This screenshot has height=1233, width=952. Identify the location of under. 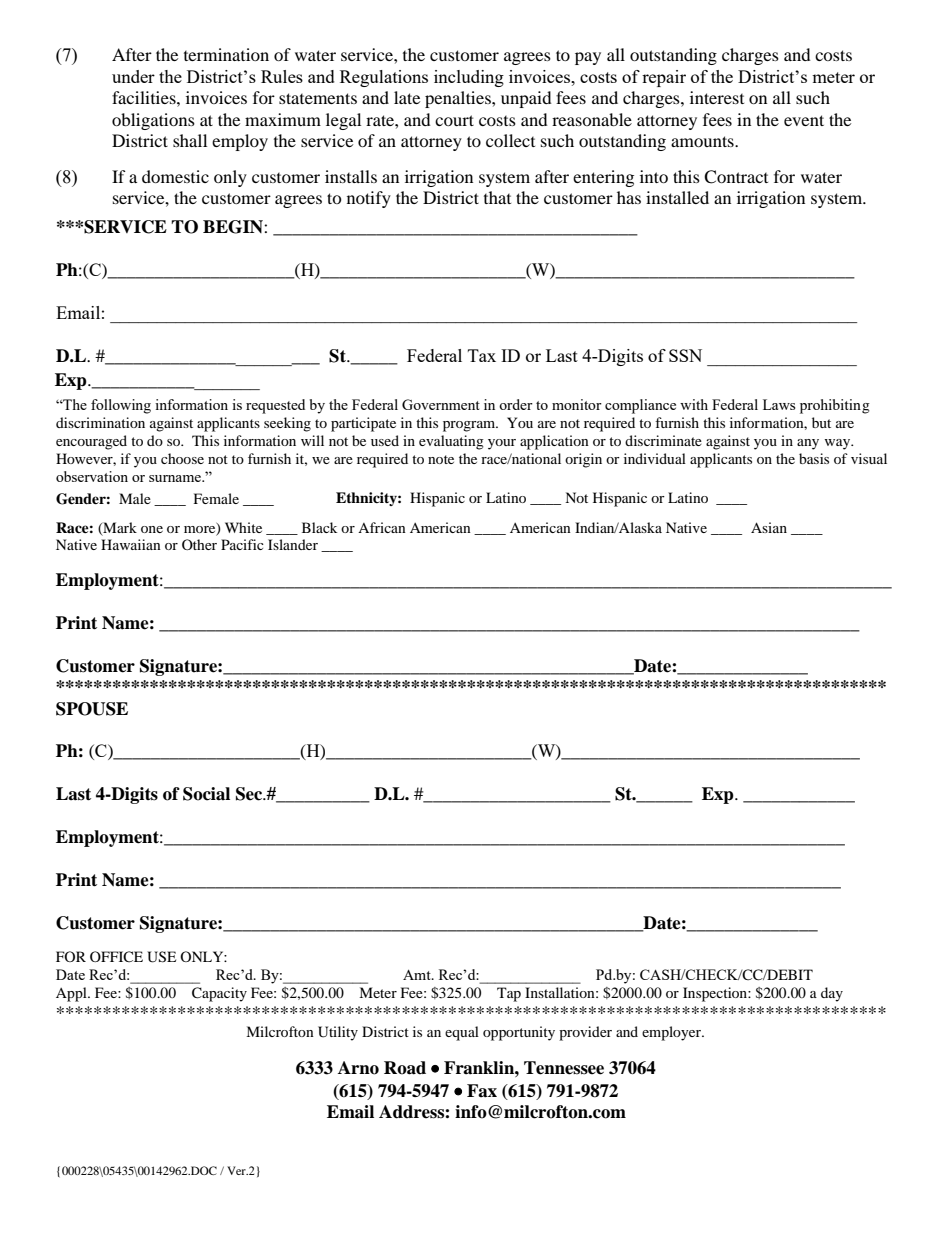
(133, 76).
